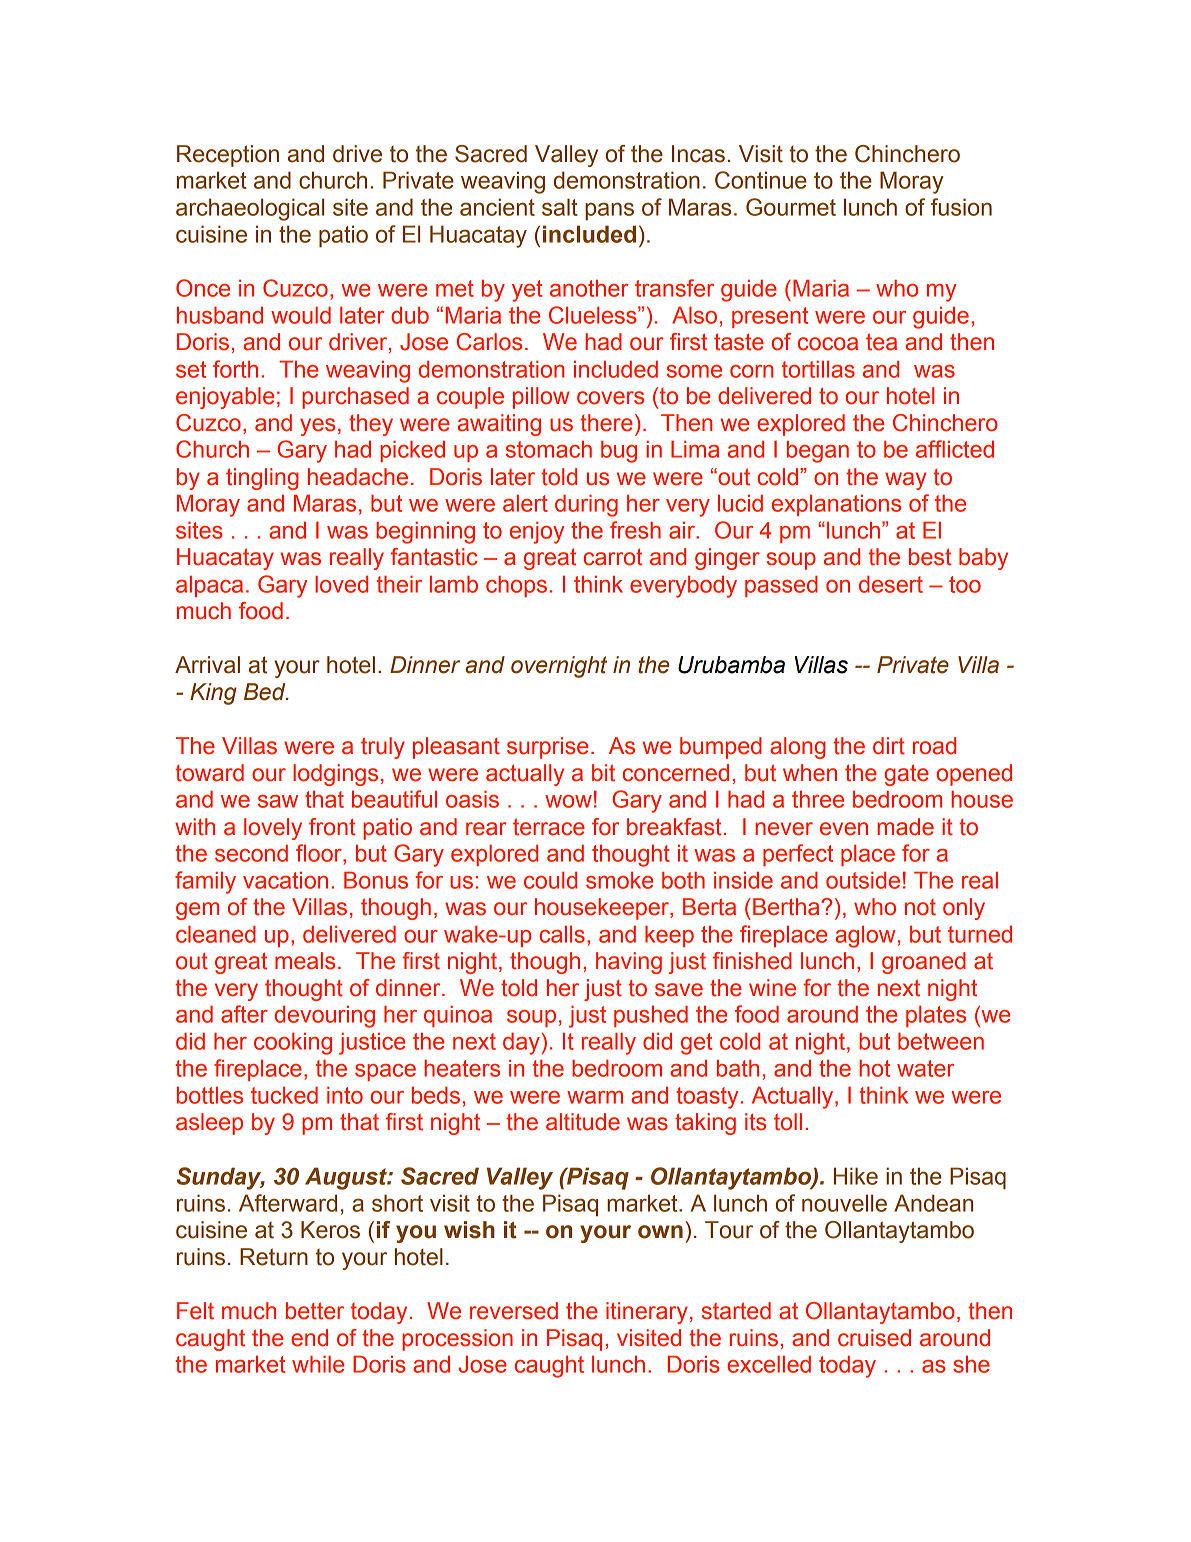 This screenshot has width=1191, height=1542. What do you see at coordinates (595, 1097) in the screenshot?
I see `warm` at bounding box center [595, 1097].
